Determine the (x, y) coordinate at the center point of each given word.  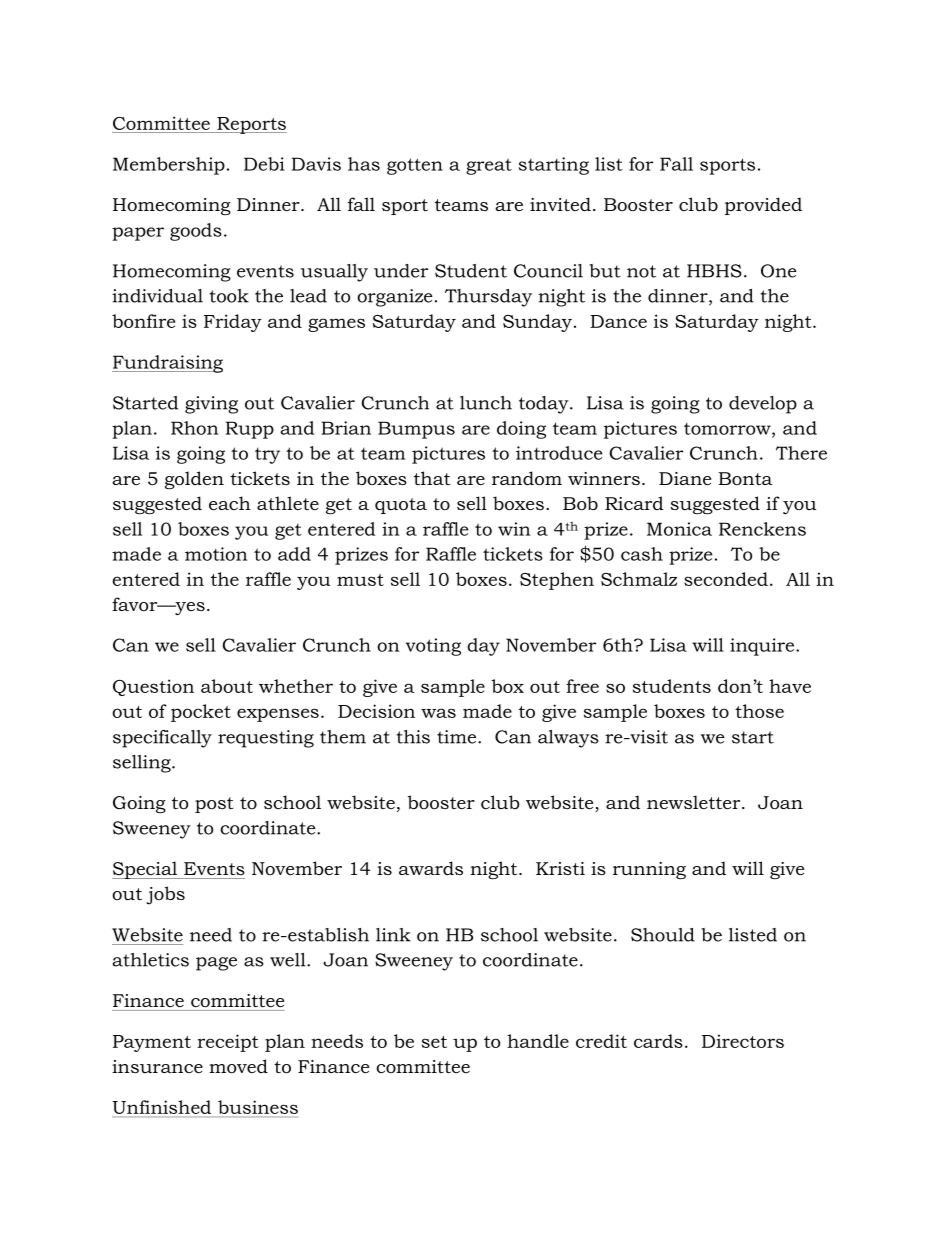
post (214, 805)
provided (763, 206)
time (458, 737)
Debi (264, 164)
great (489, 167)
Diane (685, 478)
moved (238, 1066)
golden (194, 480)
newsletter (695, 802)
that (432, 478)
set (434, 1042)
